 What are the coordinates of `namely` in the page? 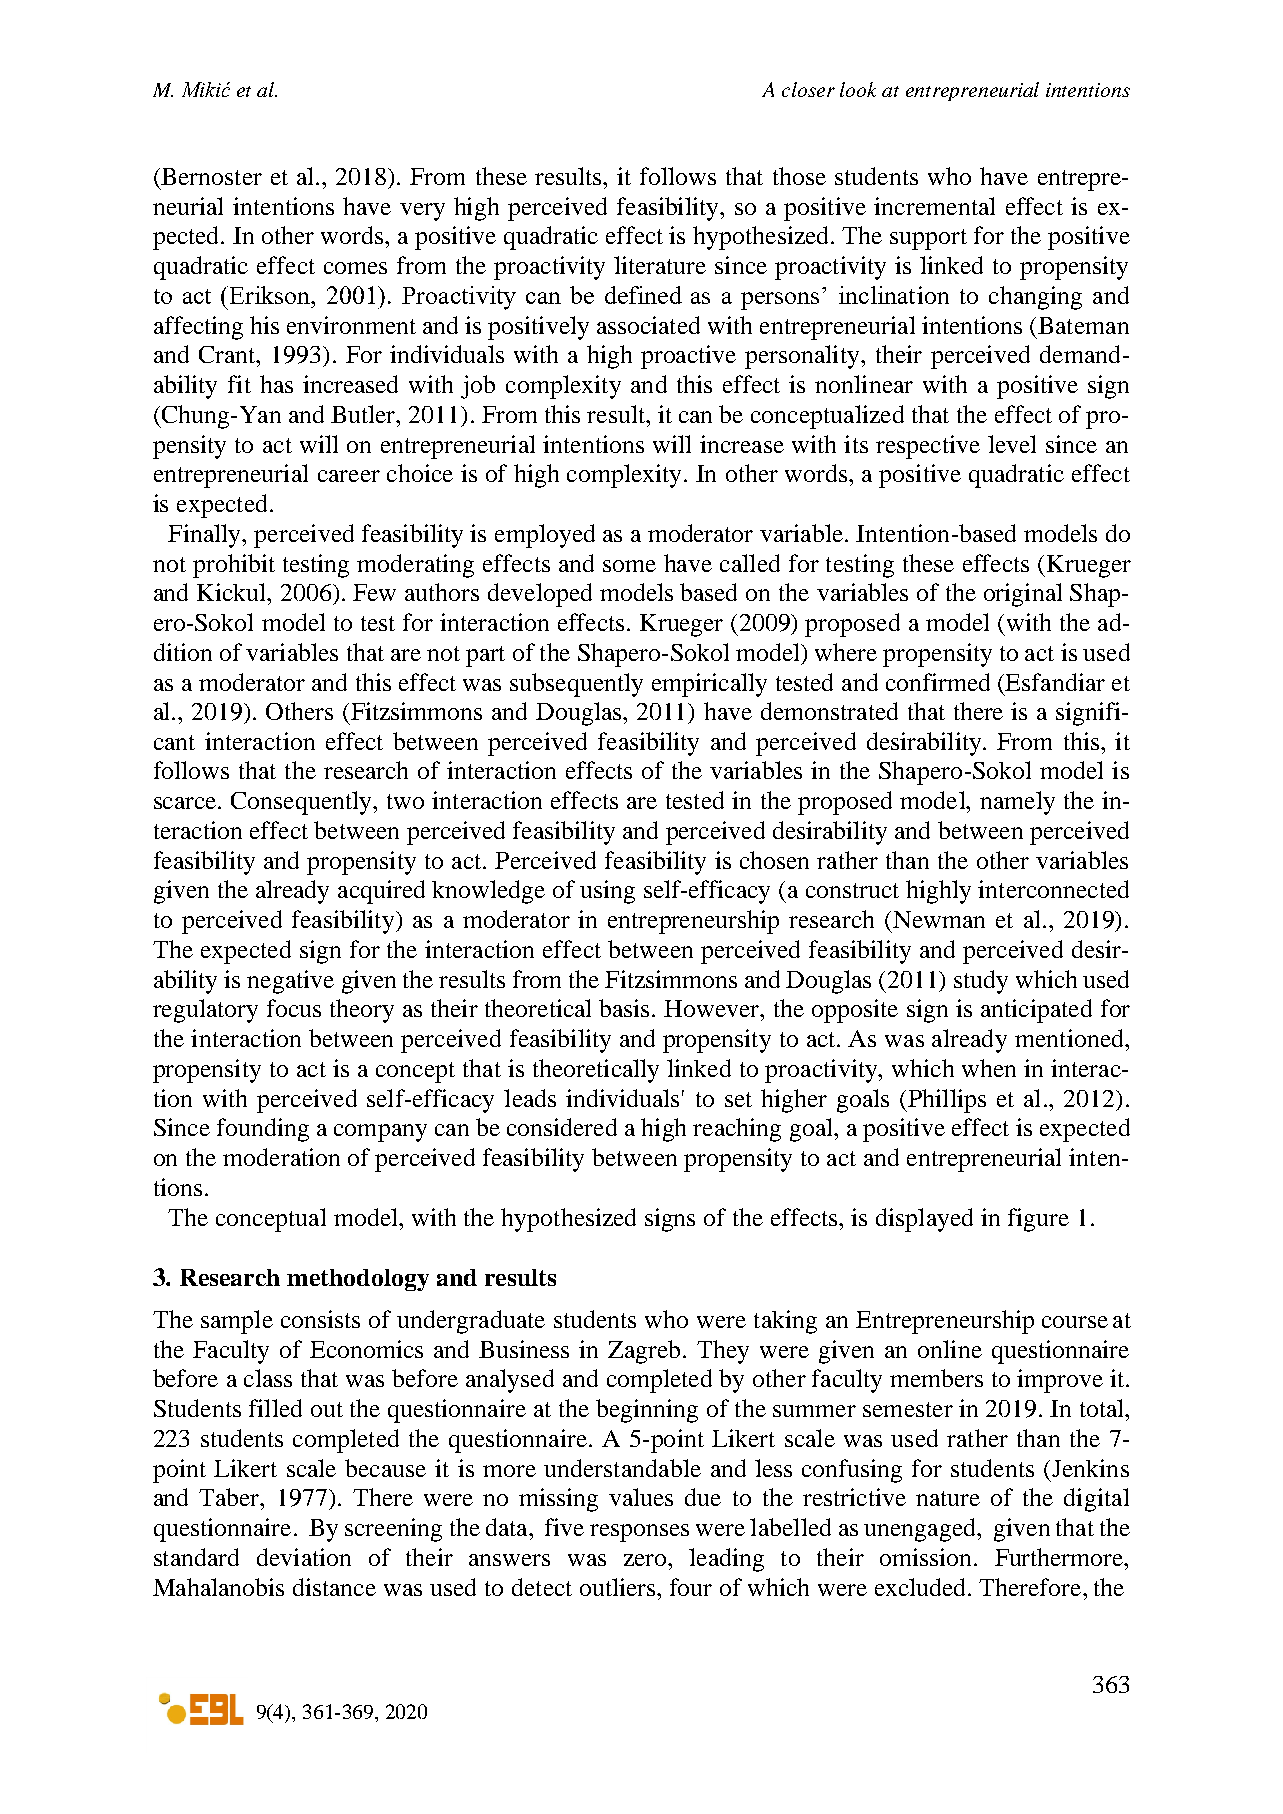 It's located at (1017, 803).
